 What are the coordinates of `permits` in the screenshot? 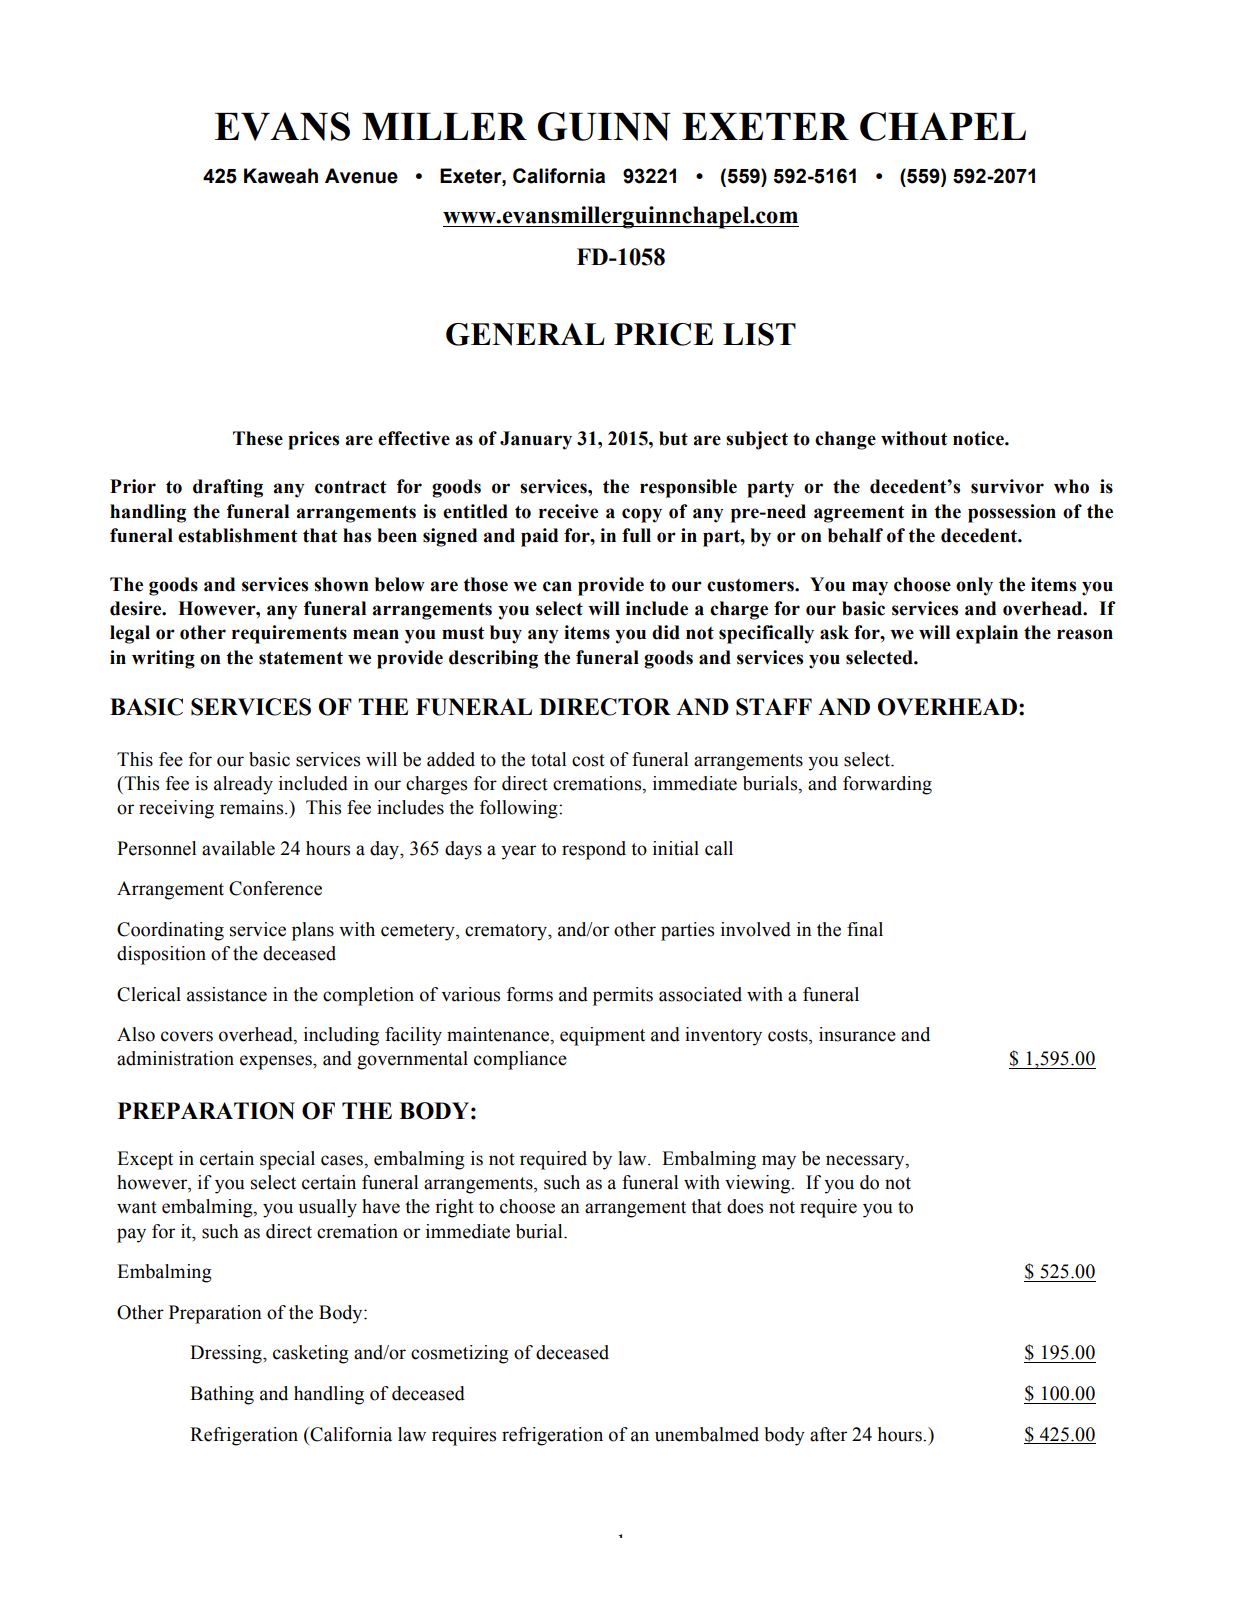 It's located at (623, 996).
